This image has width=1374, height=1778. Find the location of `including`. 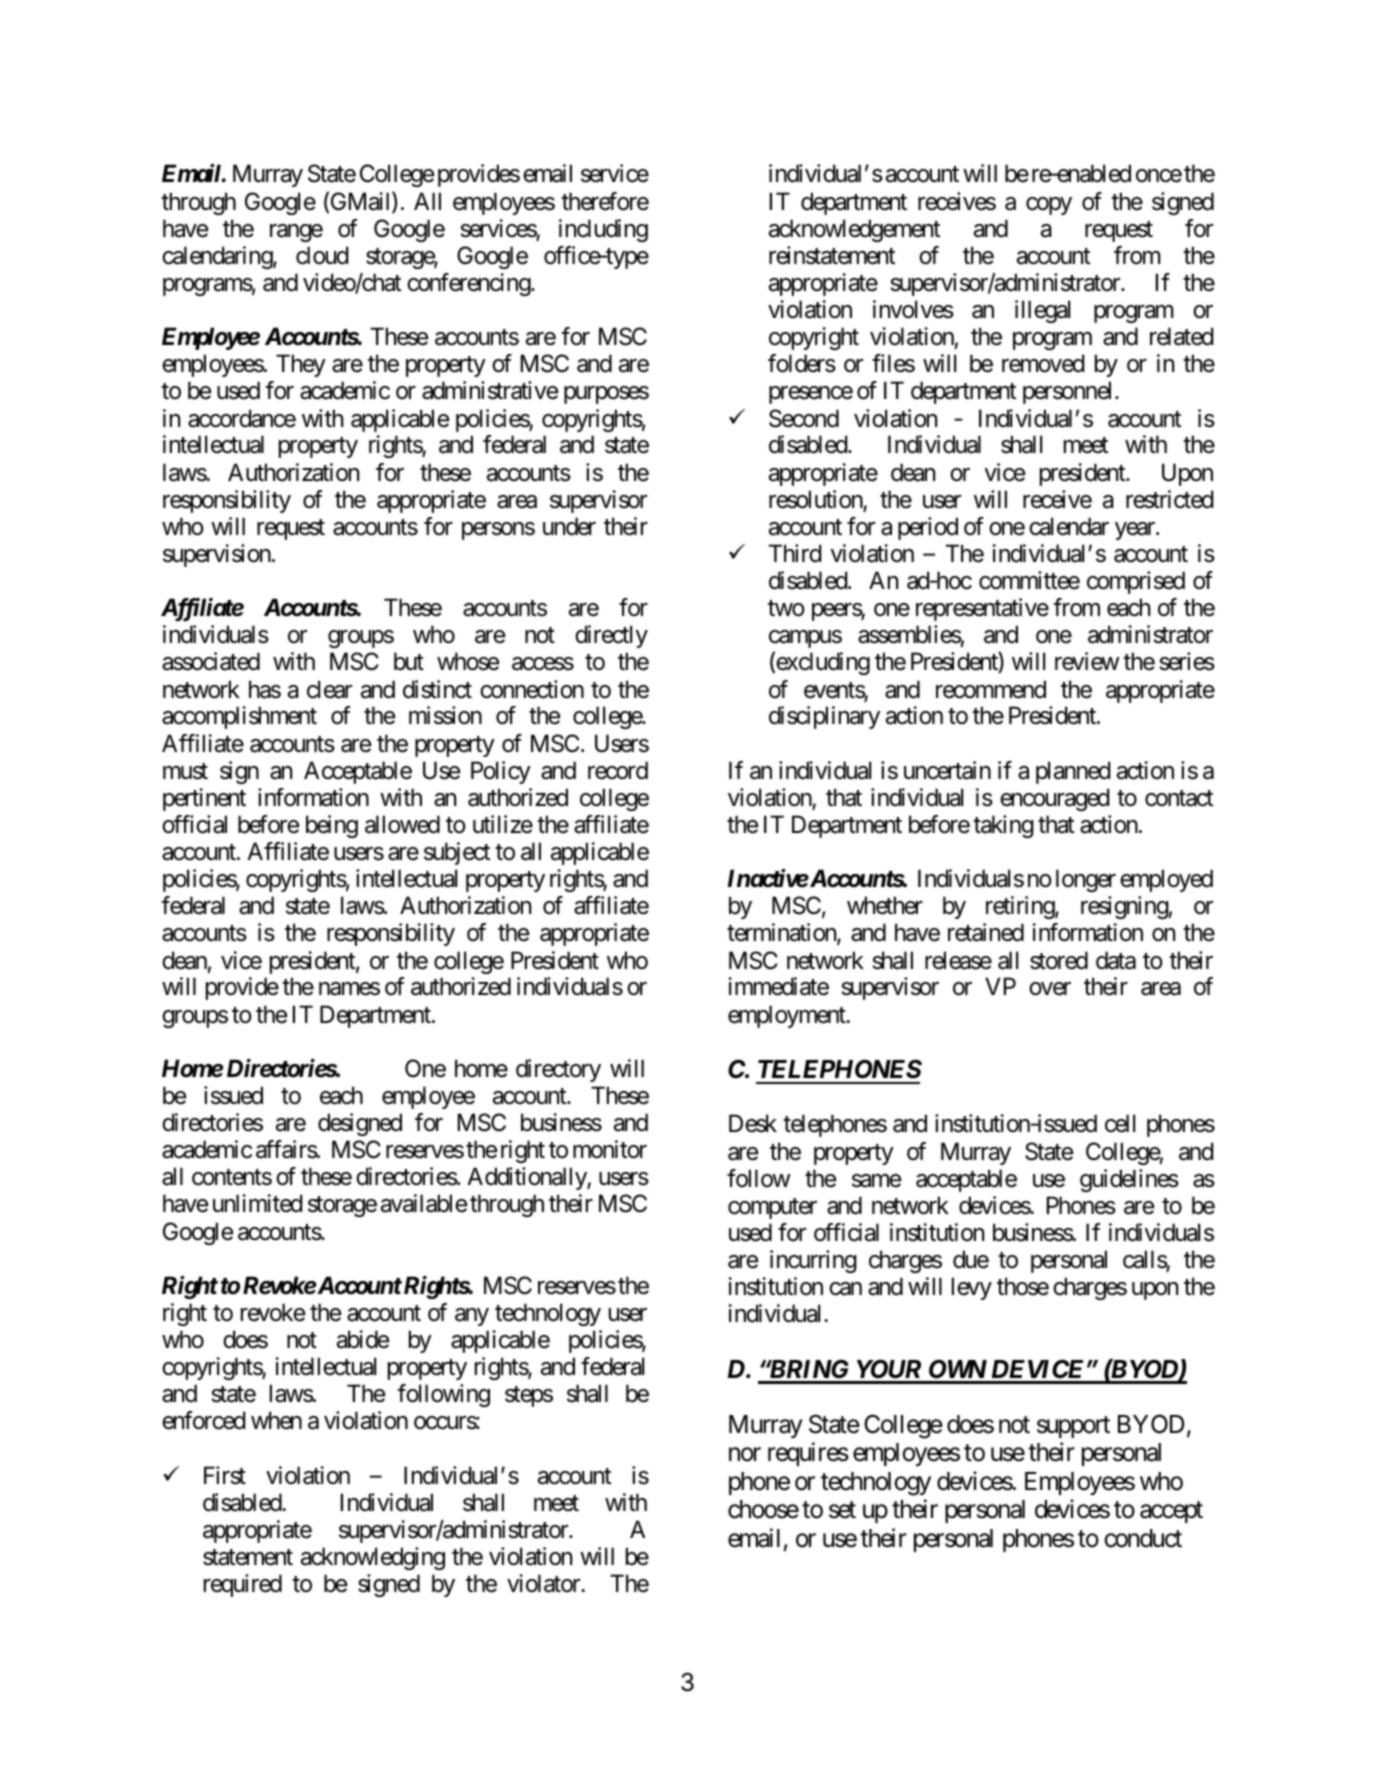

including is located at coordinates (603, 230).
